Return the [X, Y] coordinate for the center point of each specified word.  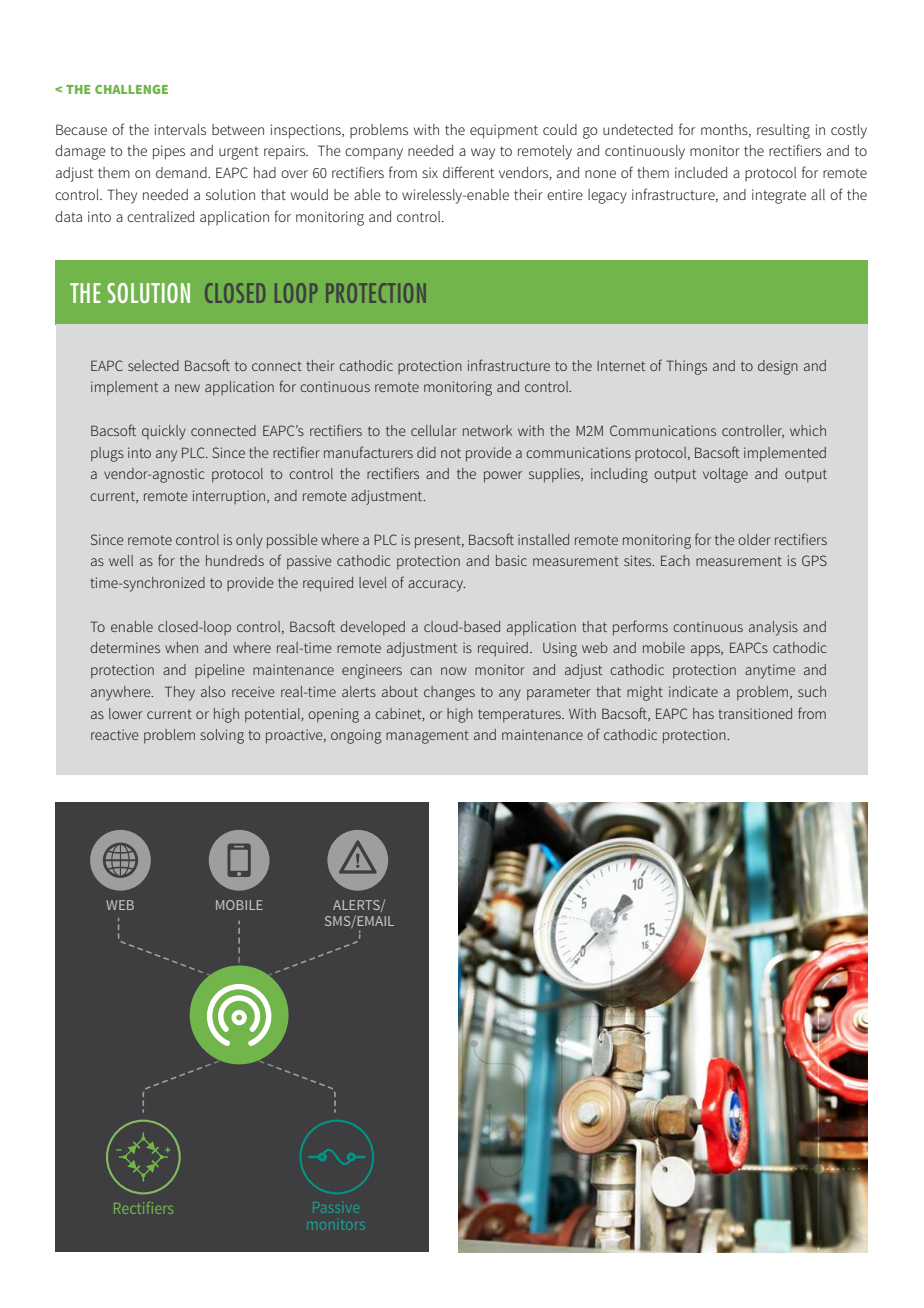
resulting [783, 131]
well [121, 560]
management [427, 737]
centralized [160, 216]
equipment [504, 131]
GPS [814, 560]
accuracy [436, 586]
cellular [434, 430]
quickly [164, 432]
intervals [180, 129]
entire [565, 194]
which [808, 430]
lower [126, 713]
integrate [779, 196]
